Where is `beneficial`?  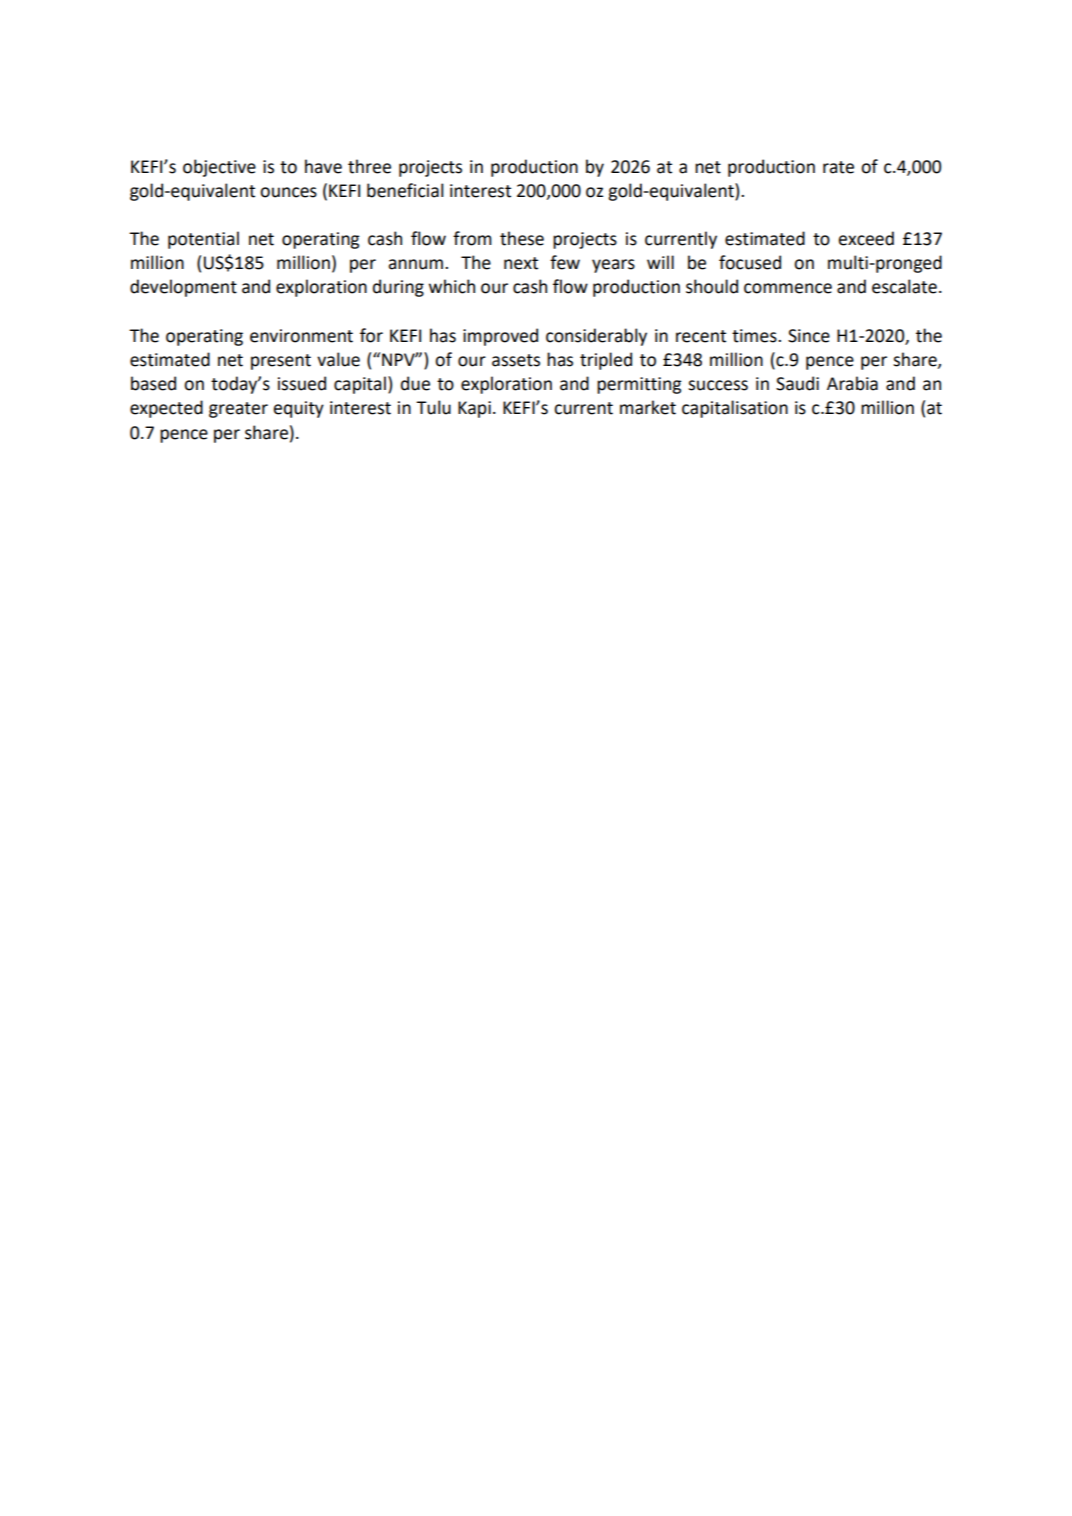 beneficial is located at coordinates (405, 190).
